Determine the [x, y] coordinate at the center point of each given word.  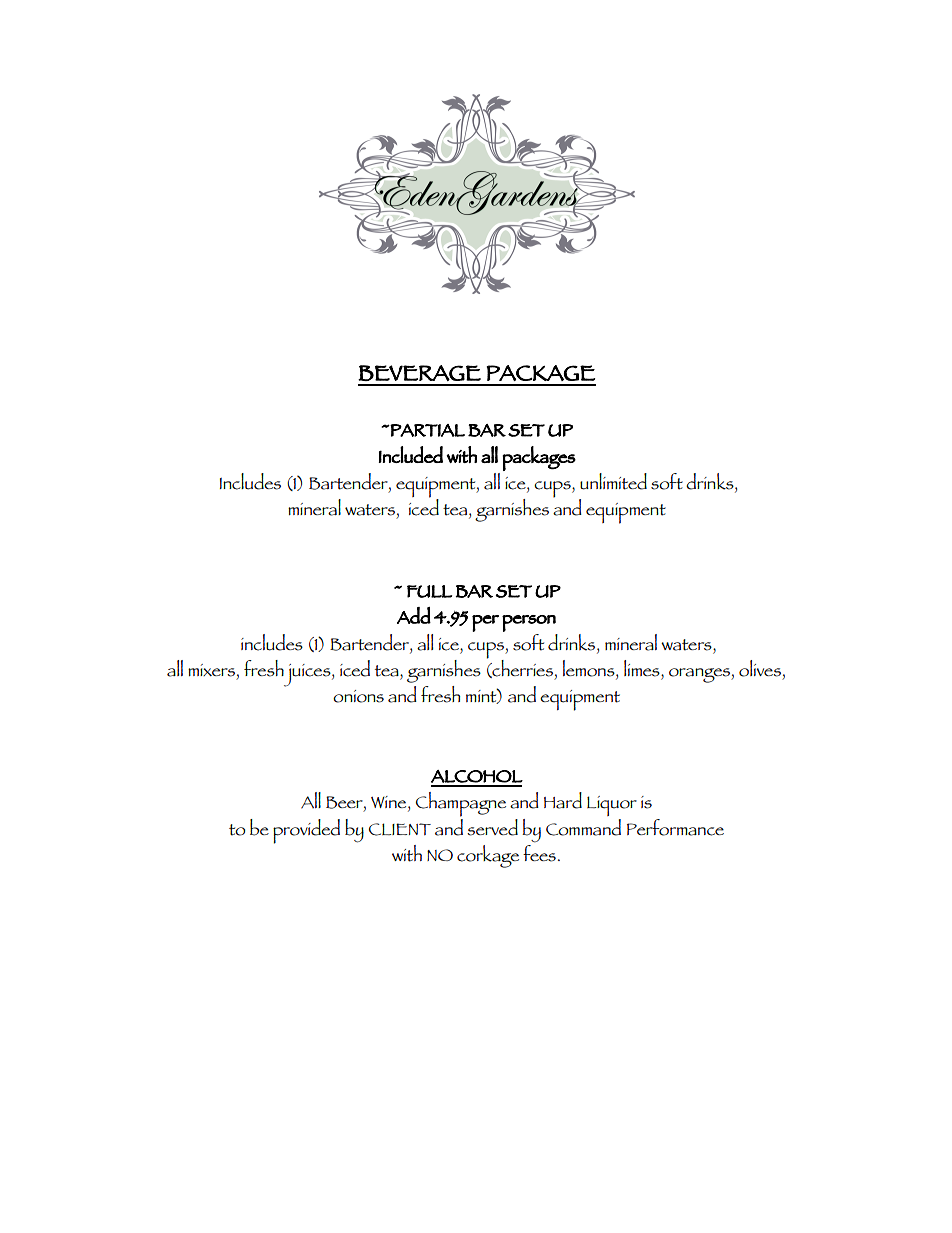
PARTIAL [427, 430]
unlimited [613, 481]
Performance [675, 827]
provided [306, 831]
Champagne [461, 804]
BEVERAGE [419, 373]
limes [643, 668]
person [529, 623]
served [492, 827]
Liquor [612, 806]
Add [414, 615]
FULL [429, 591]
